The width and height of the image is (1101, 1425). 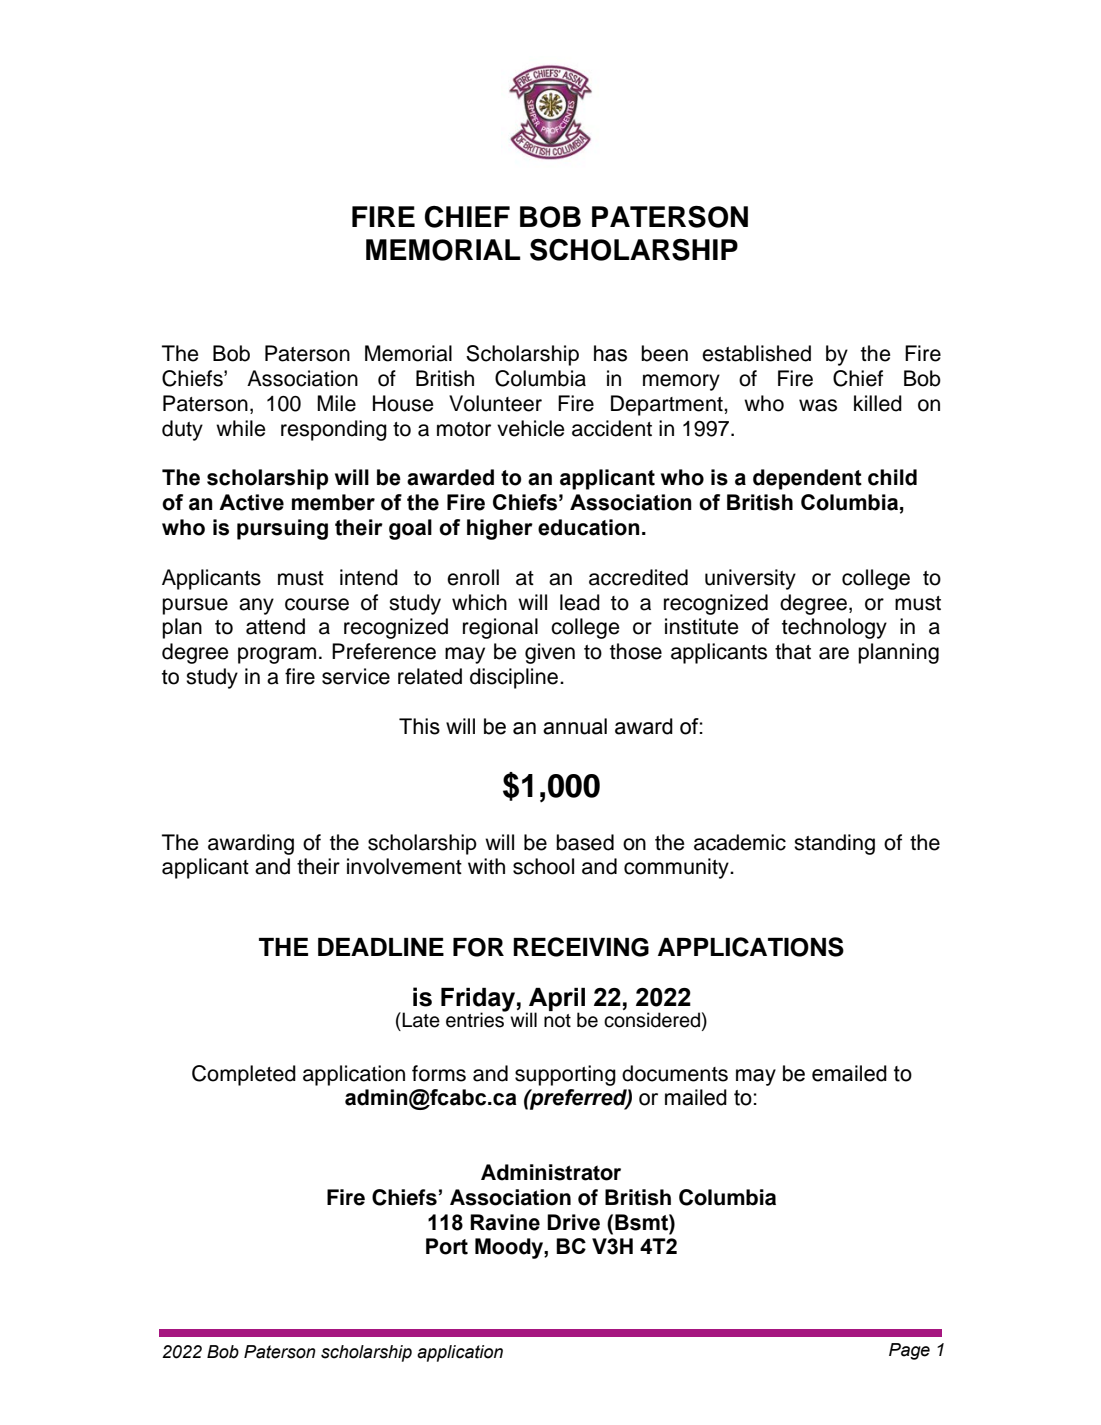 I want to click on involvement, so click(x=404, y=866).
